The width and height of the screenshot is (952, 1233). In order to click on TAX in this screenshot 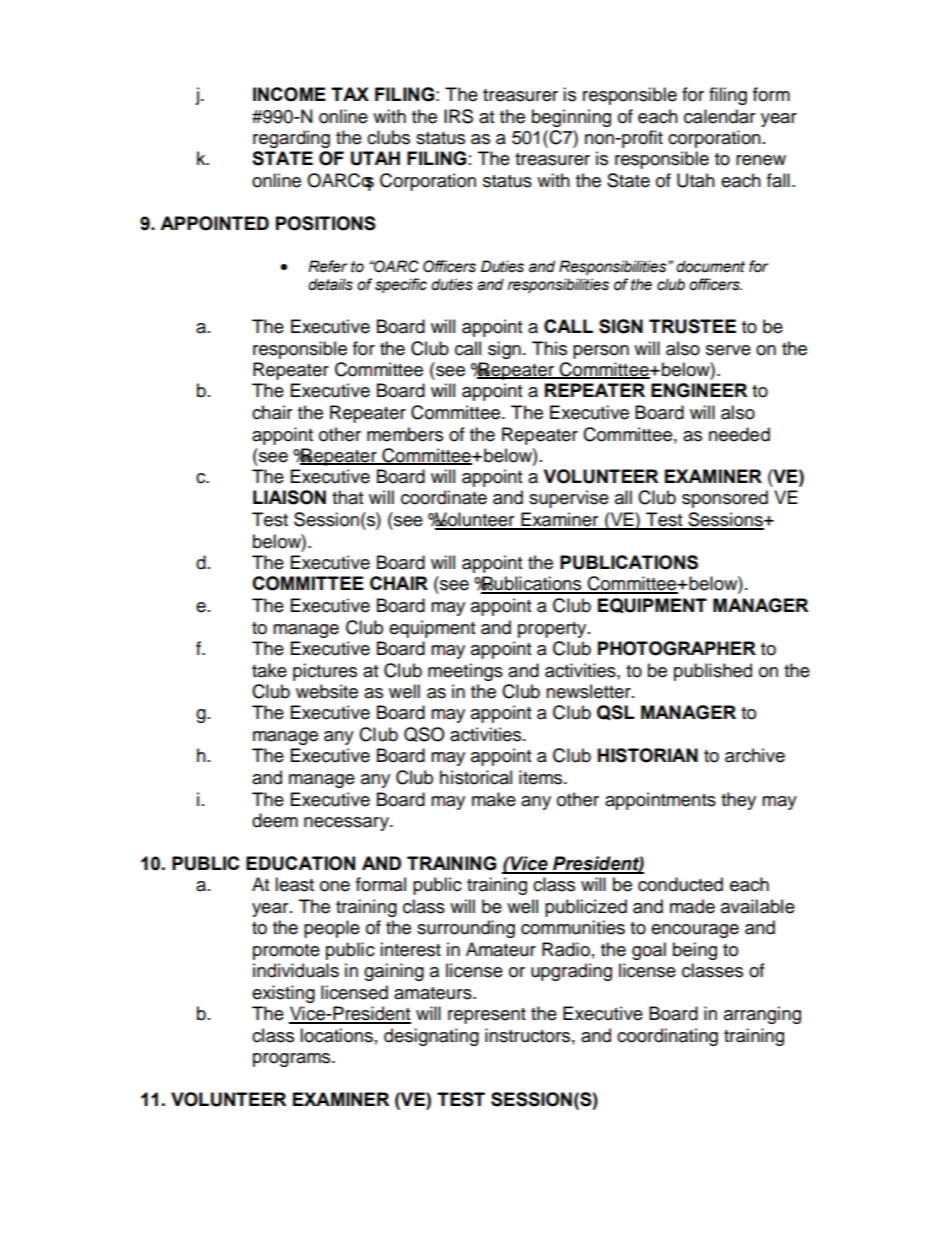, I will do `click(350, 94)`.
